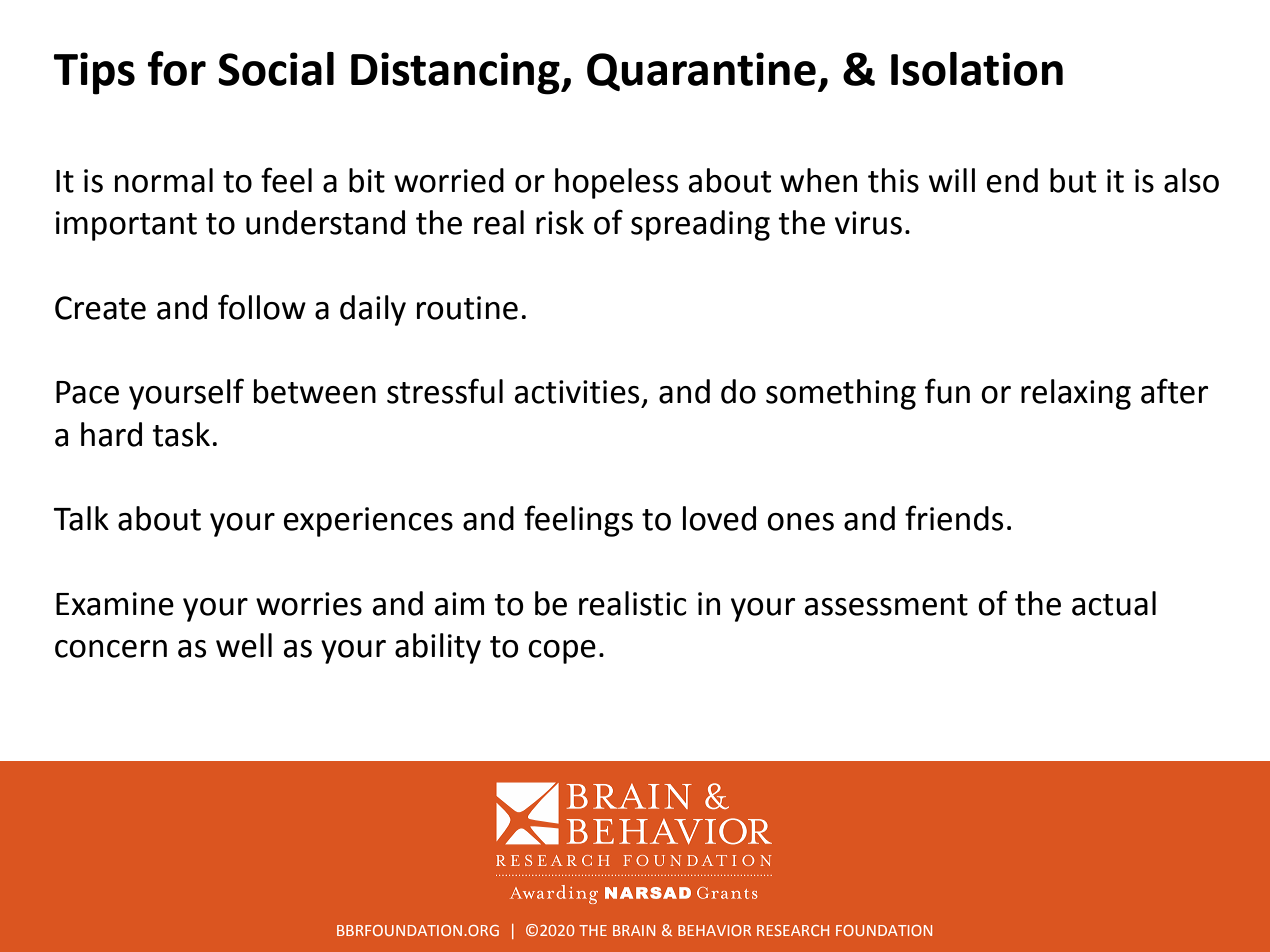 The height and width of the screenshot is (952, 1270). What do you see at coordinates (244, 645) in the screenshot?
I see `well` at bounding box center [244, 645].
